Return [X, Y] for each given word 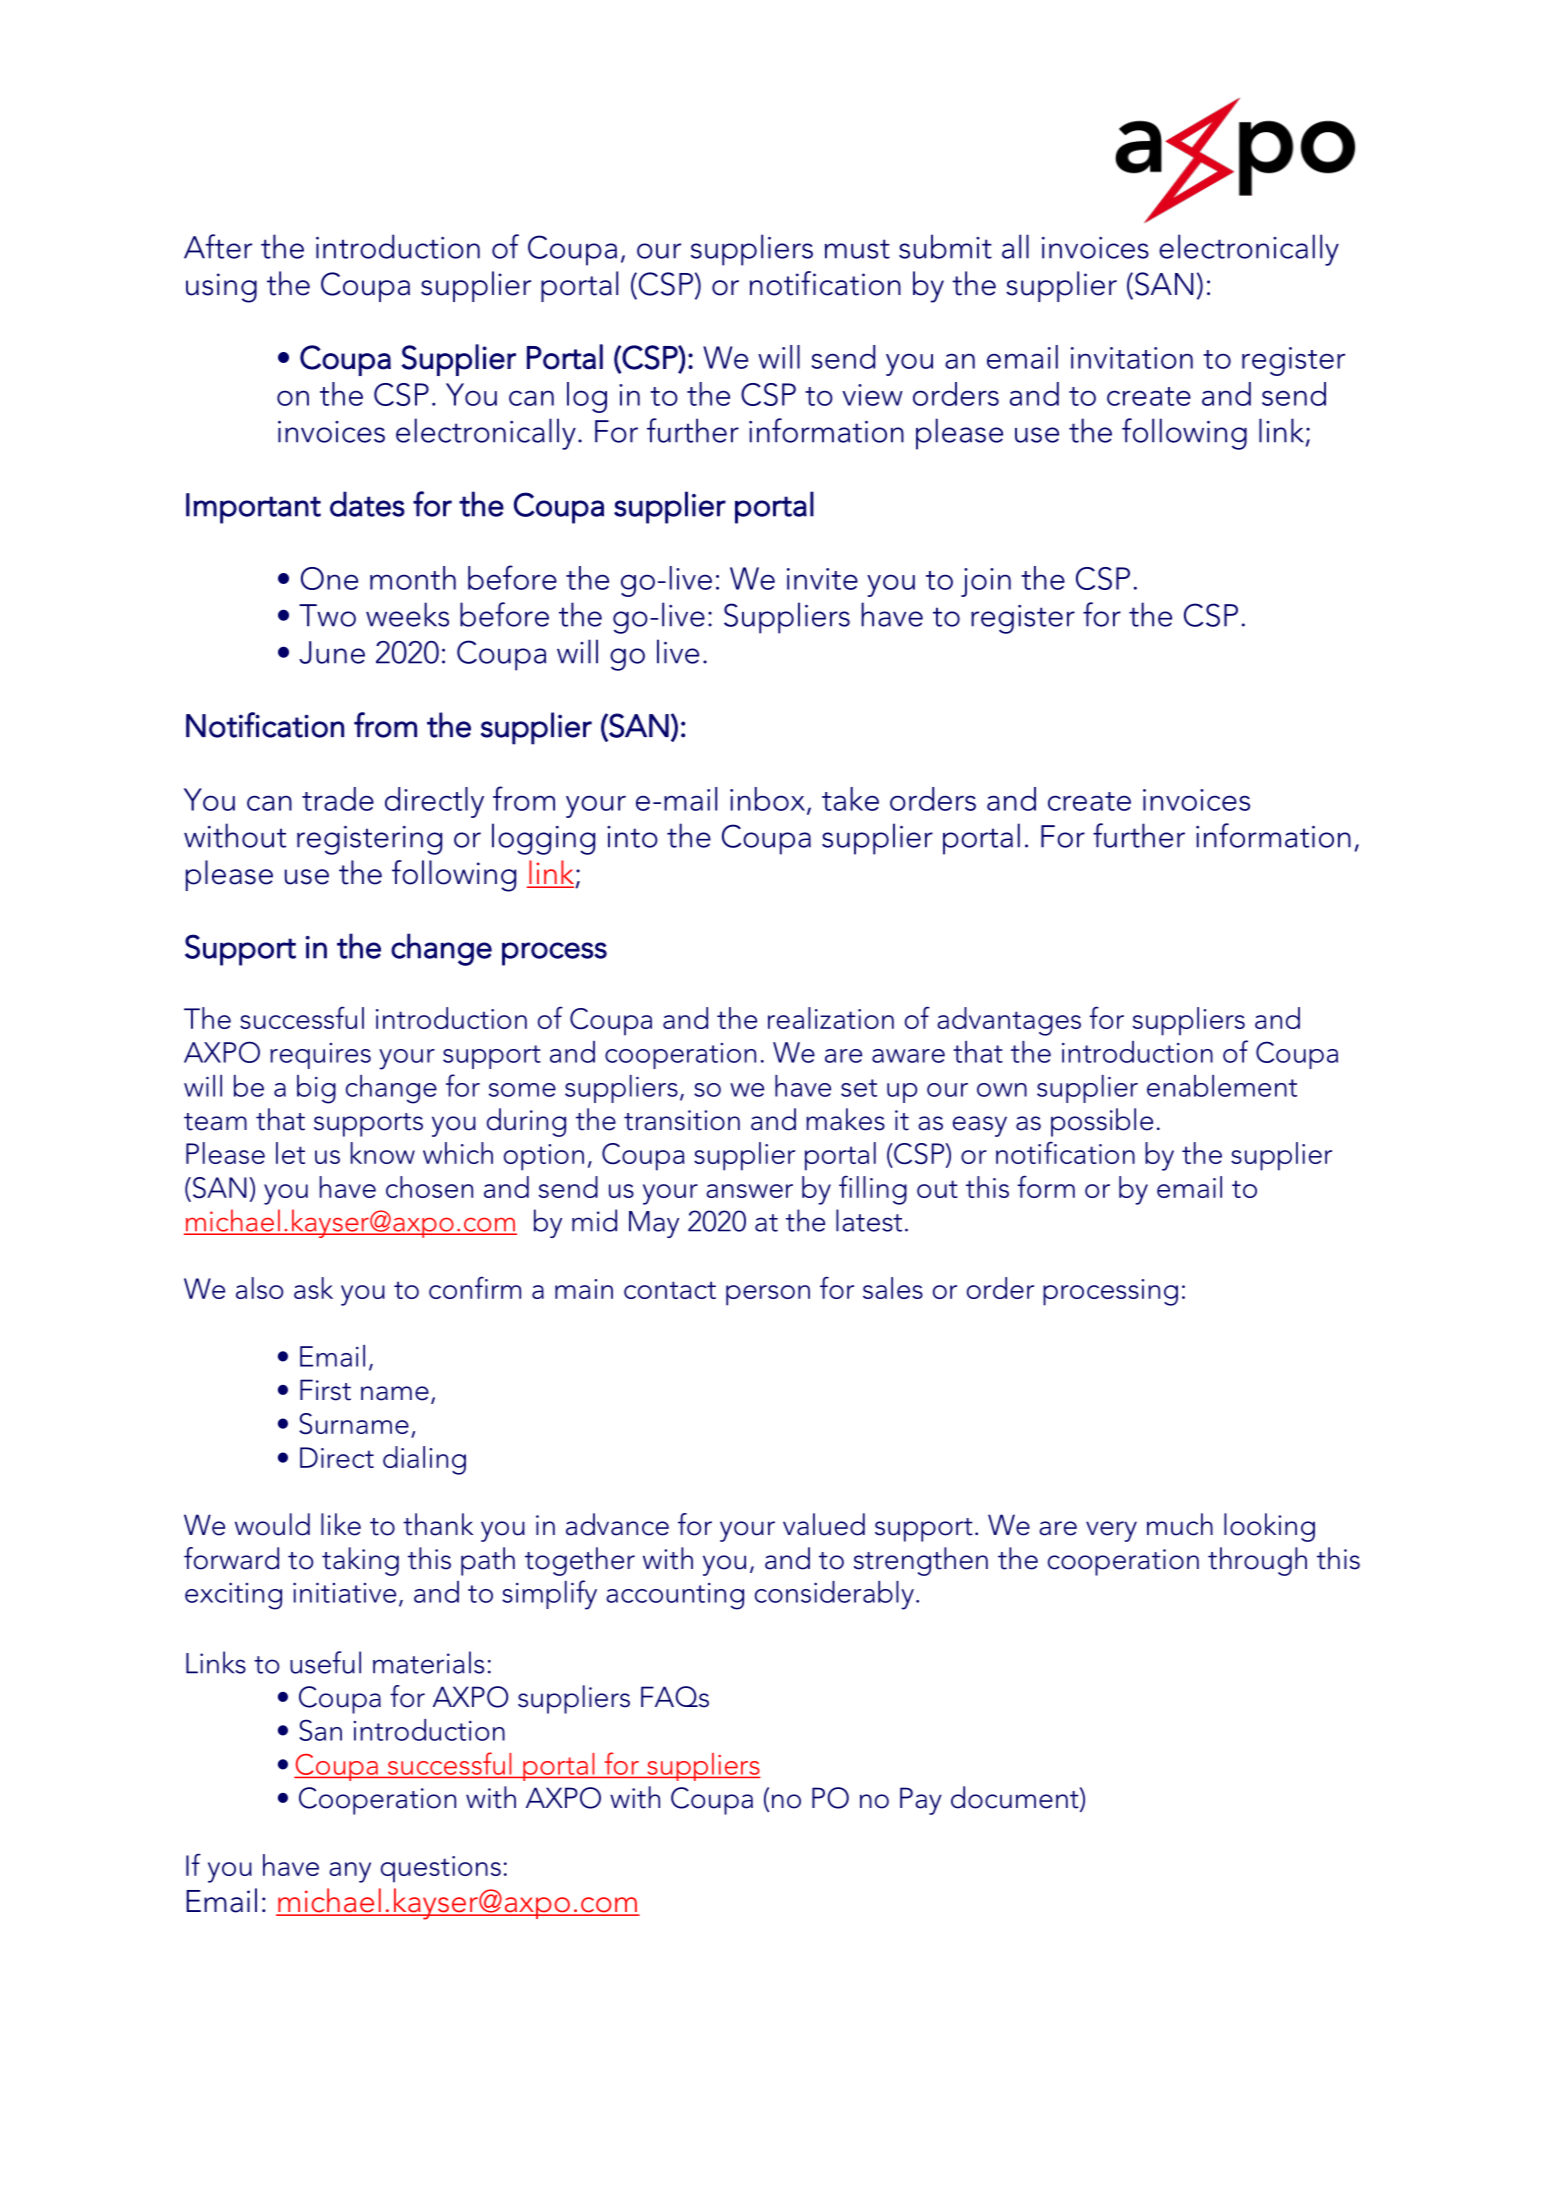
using [221, 288]
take [850, 799]
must [857, 249]
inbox [769, 800]
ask [313, 1288]
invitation [1132, 358]
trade [338, 799]
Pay [921, 1801]
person [768, 1295]
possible [1102, 1122]
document [1016, 1798]
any [350, 1872]
